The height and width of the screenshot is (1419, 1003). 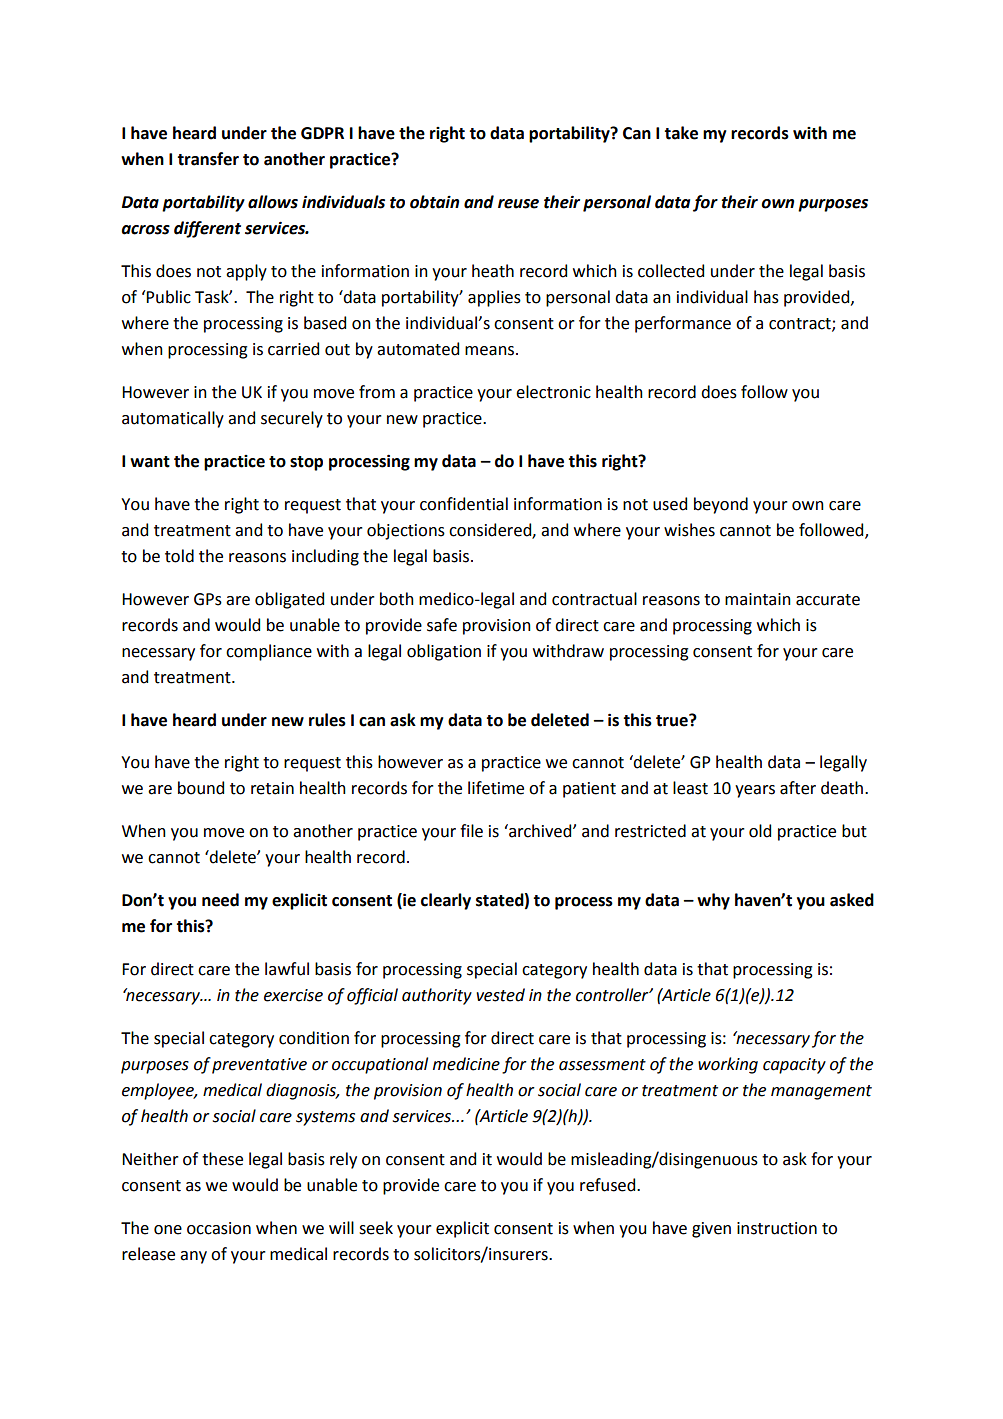 I want to click on file, so click(x=471, y=831).
